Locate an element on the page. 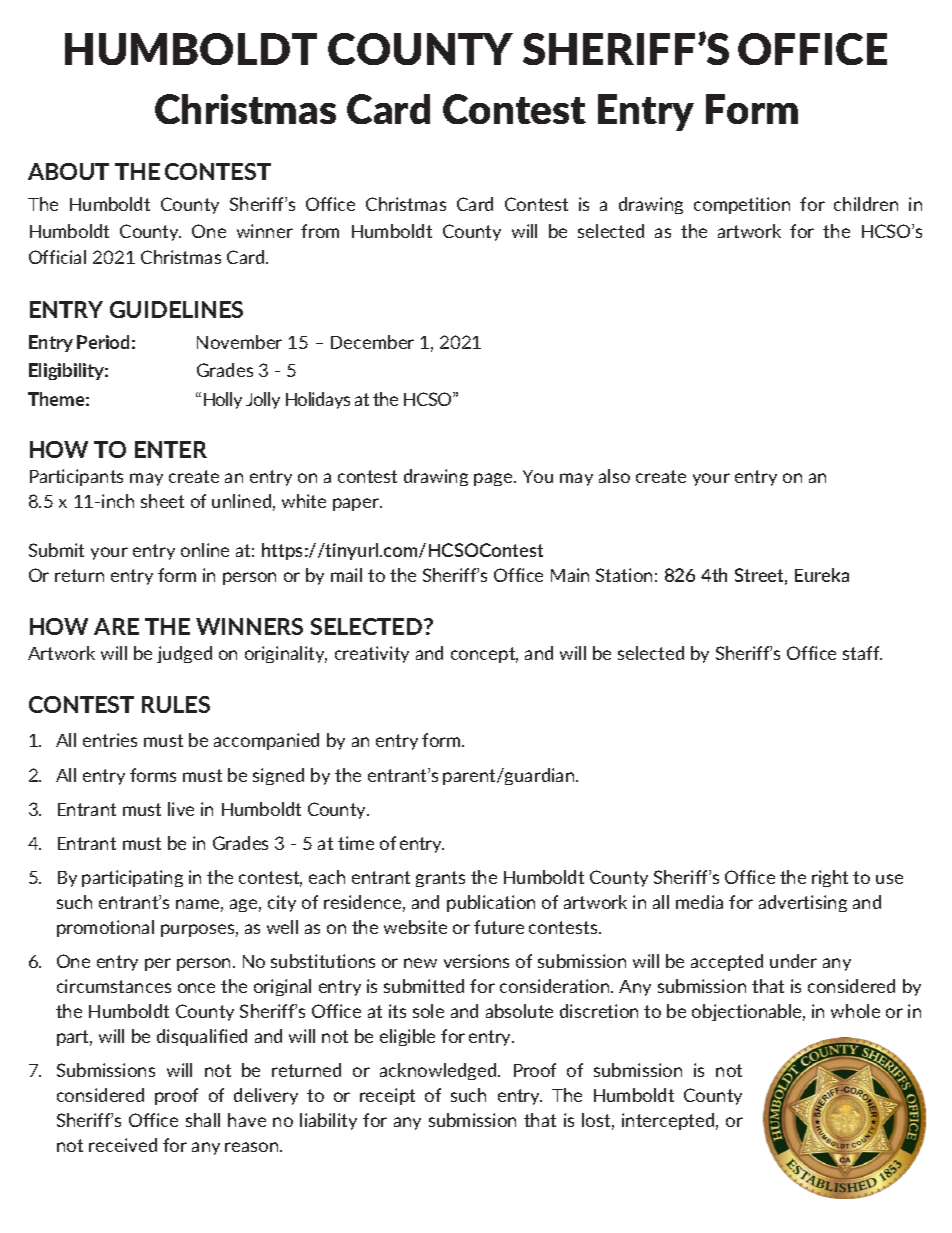 The height and width of the document is (1233, 952). judged is located at coordinates (184, 654).
